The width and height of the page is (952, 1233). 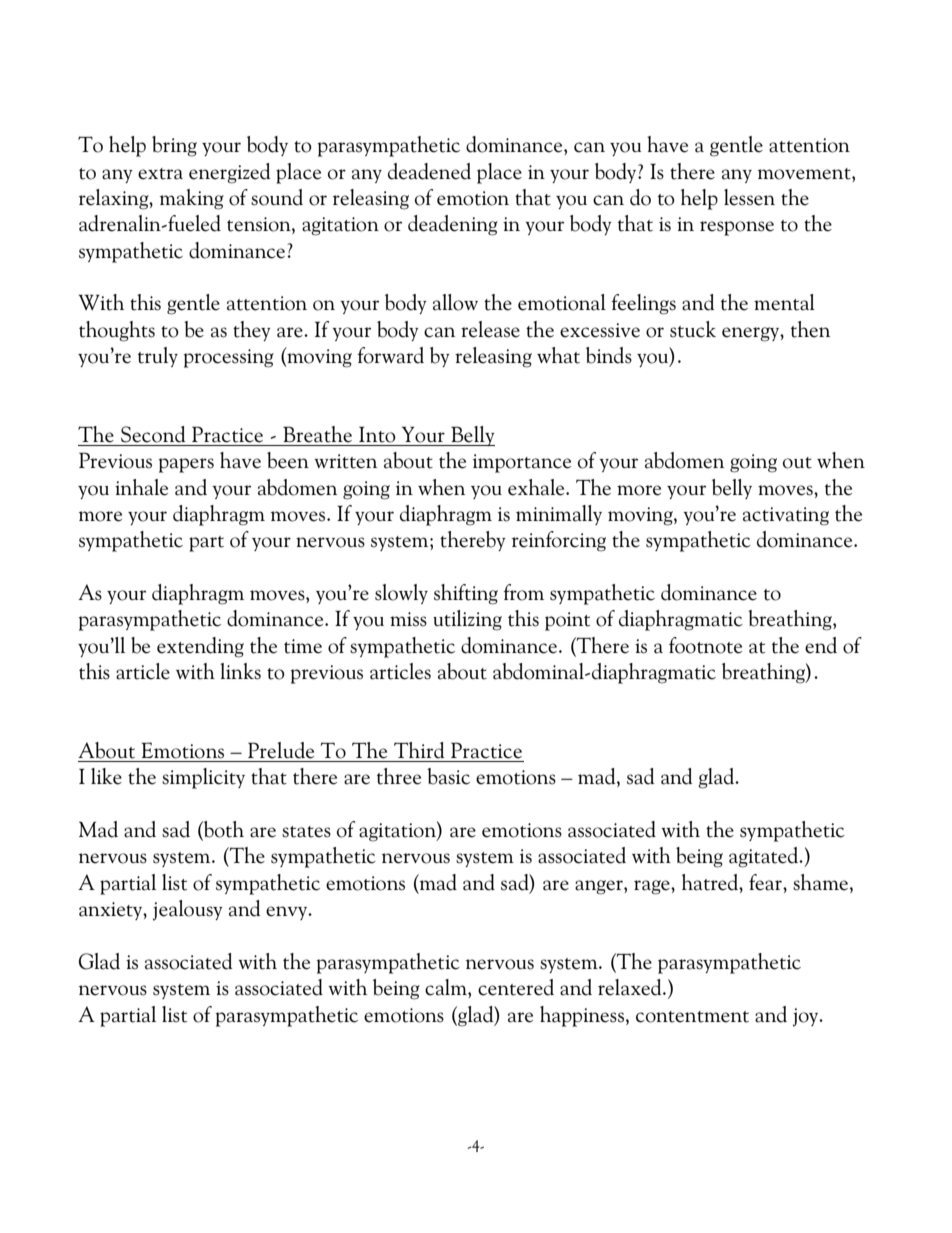 I want to click on extra, so click(x=160, y=174).
